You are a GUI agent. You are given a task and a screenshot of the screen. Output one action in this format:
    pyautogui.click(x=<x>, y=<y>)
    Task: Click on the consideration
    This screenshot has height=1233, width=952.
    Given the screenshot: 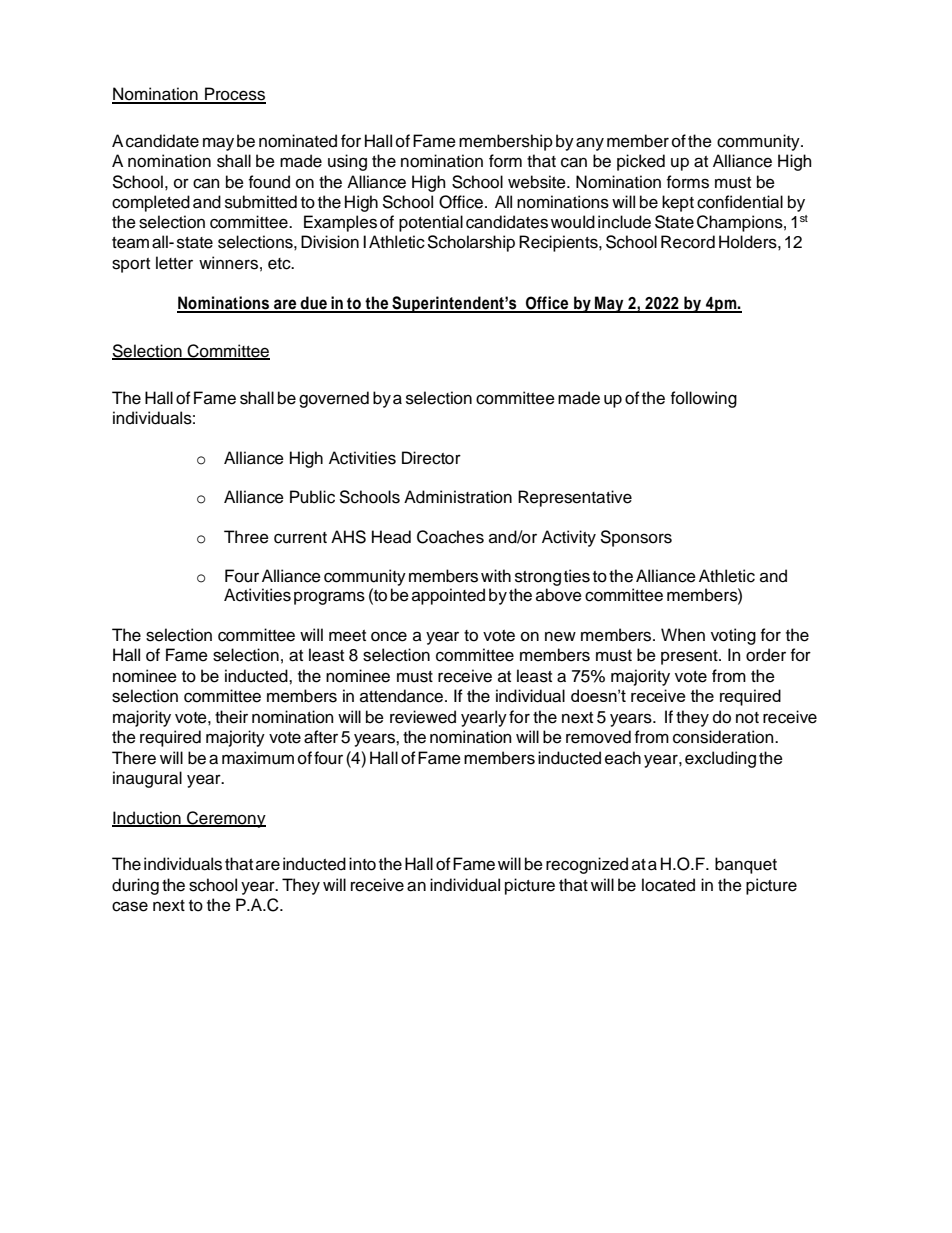 What is the action you would take?
    pyautogui.click(x=724, y=737)
